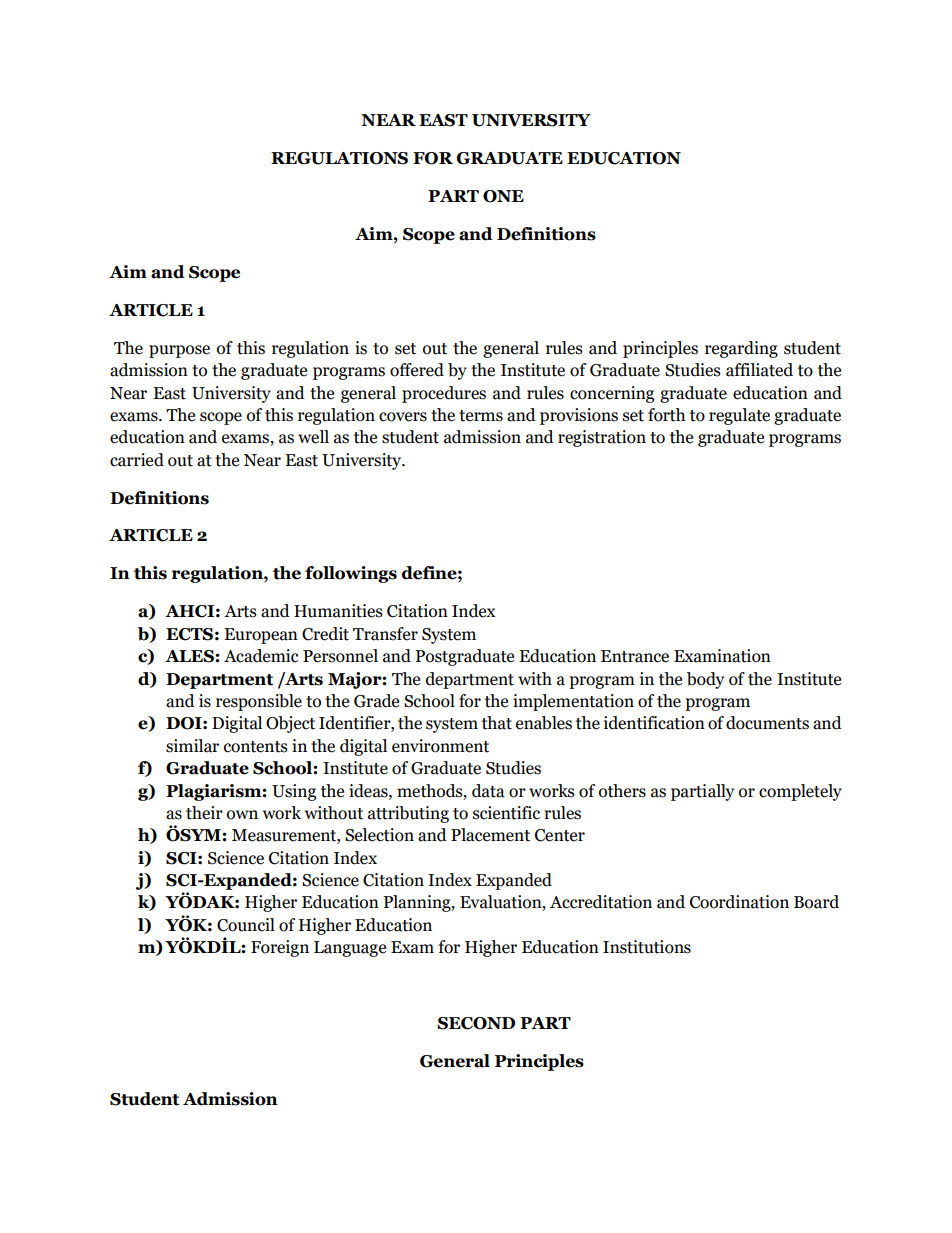 This page has height=1233, width=952. What do you see at coordinates (385, 634) in the page?
I see `Transfer` at bounding box center [385, 634].
